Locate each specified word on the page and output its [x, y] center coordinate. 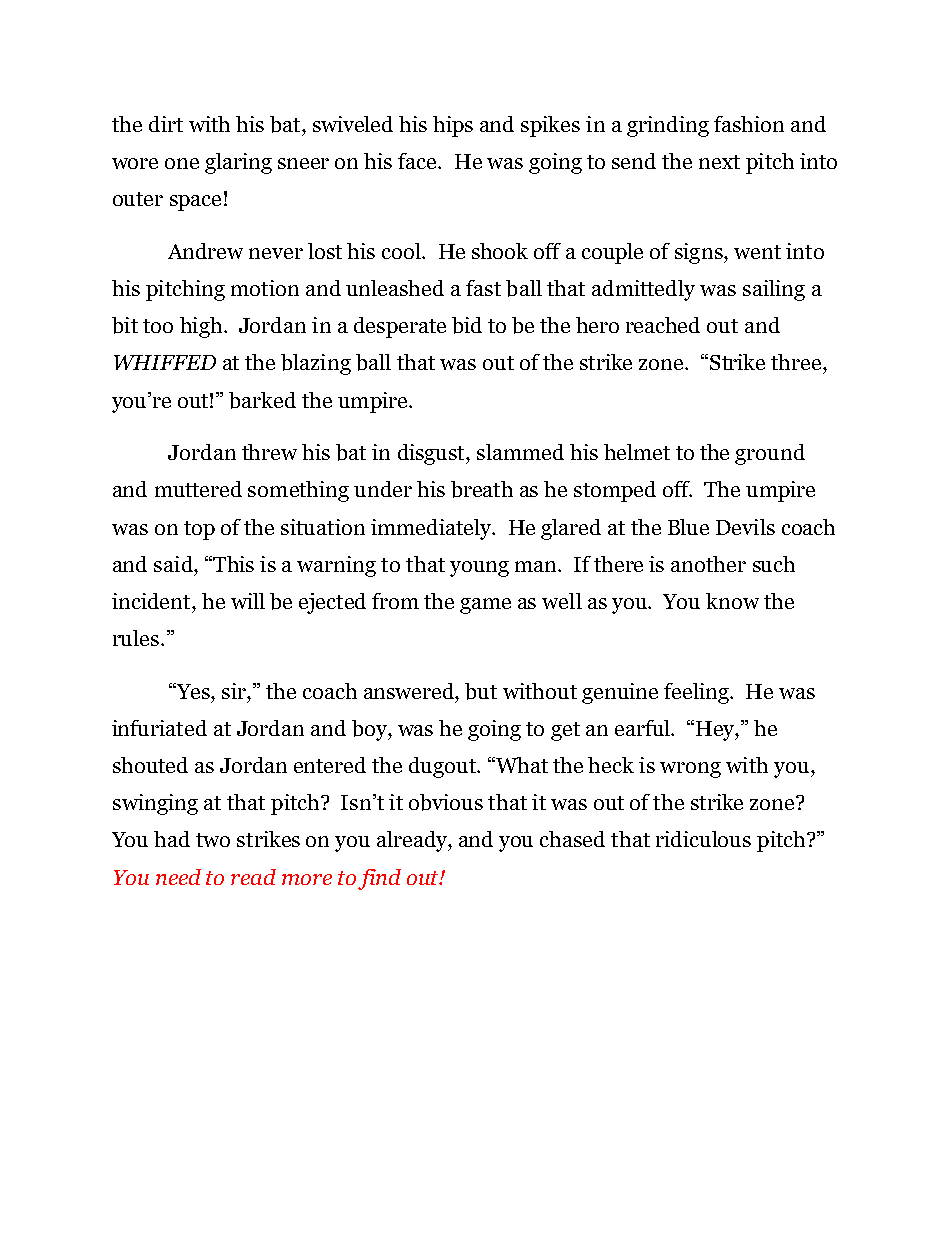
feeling [698, 693]
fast [483, 288]
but [481, 691]
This [232, 564]
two [213, 840]
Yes [193, 691]
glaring [238, 163]
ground [770, 454]
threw [269, 452]
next [719, 162]
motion [265, 288]
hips [453, 126]
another [708, 564]
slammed [520, 452]
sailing [774, 290]
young [479, 569]
